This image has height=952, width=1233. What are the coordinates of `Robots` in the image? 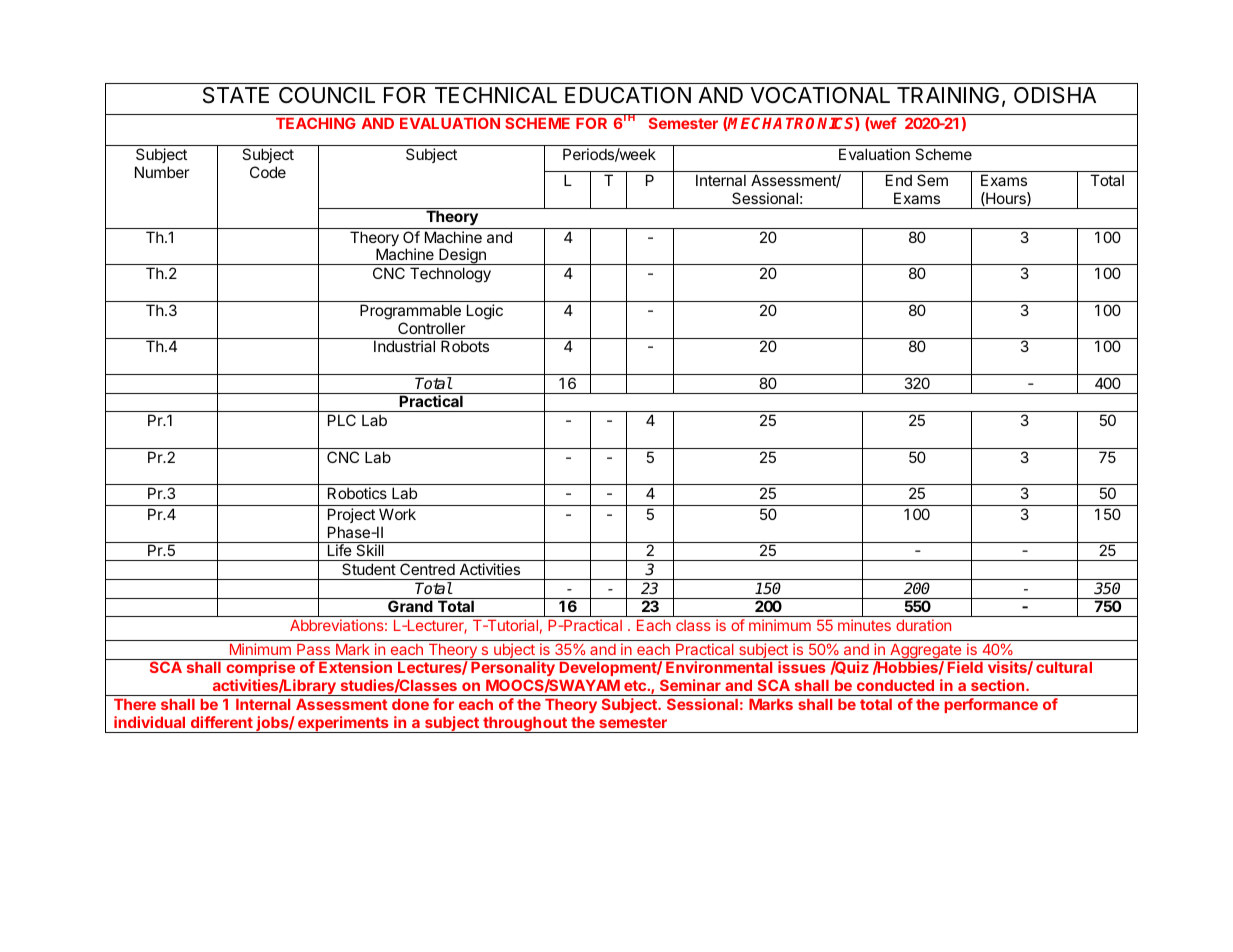 It's located at (465, 346).
